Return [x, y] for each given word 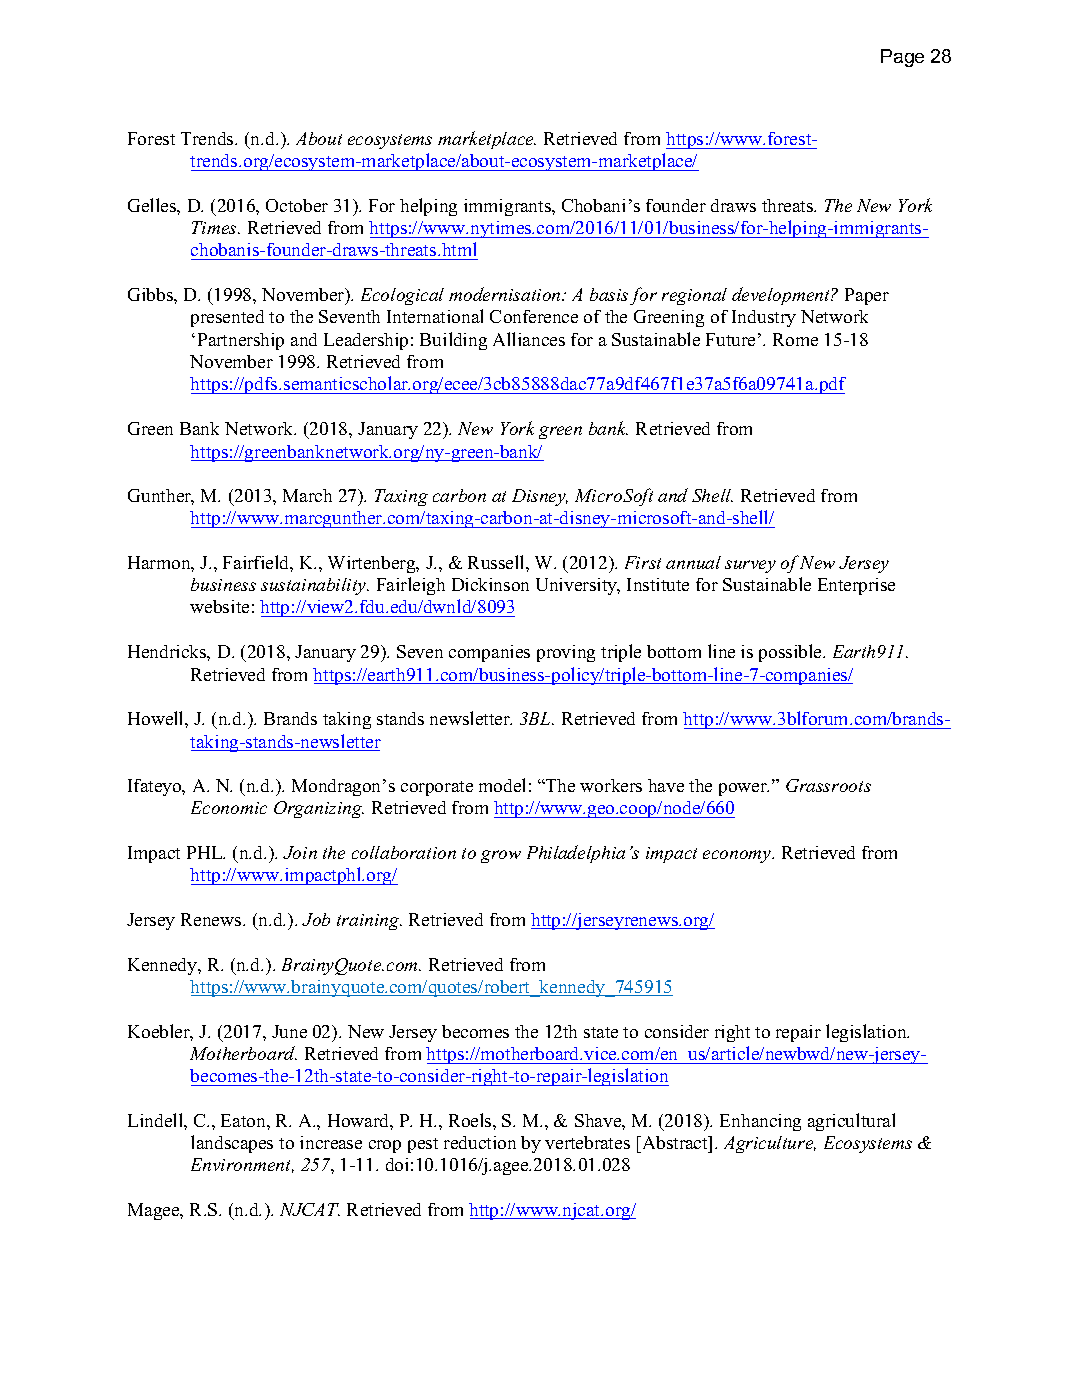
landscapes [232, 1144]
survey [750, 566]
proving [566, 653]
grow [501, 856]
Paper [867, 296]
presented [227, 318]
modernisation [506, 294]
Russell [497, 562]
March [307, 495]
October [297, 205]
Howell [157, 718]
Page [902, 58]
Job [316, 919]
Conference [534, 316]
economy [738, 856]
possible [791, 653]
